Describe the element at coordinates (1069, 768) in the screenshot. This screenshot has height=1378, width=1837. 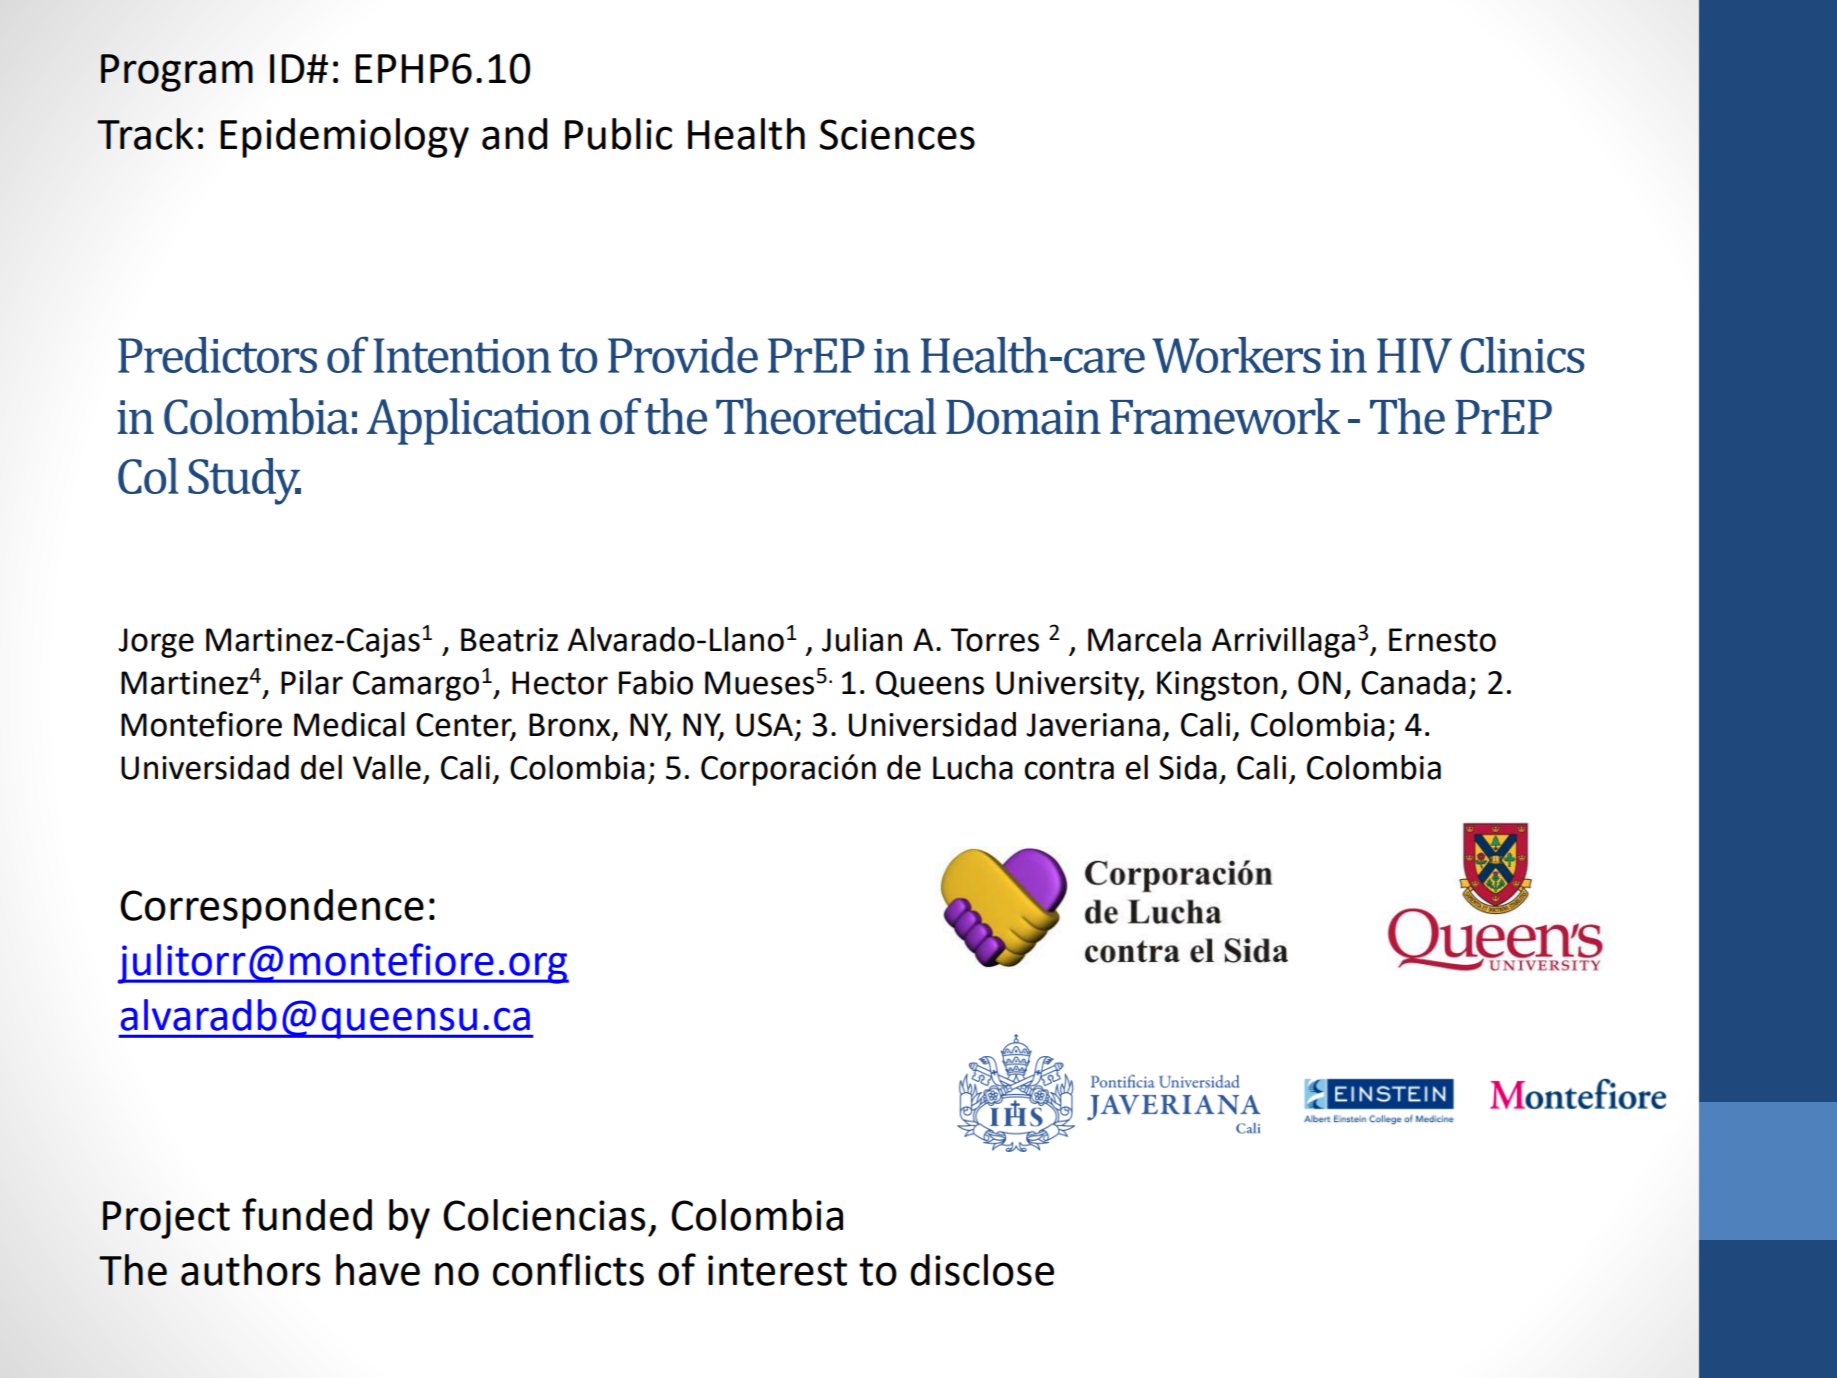
I see `contra` at that location.
